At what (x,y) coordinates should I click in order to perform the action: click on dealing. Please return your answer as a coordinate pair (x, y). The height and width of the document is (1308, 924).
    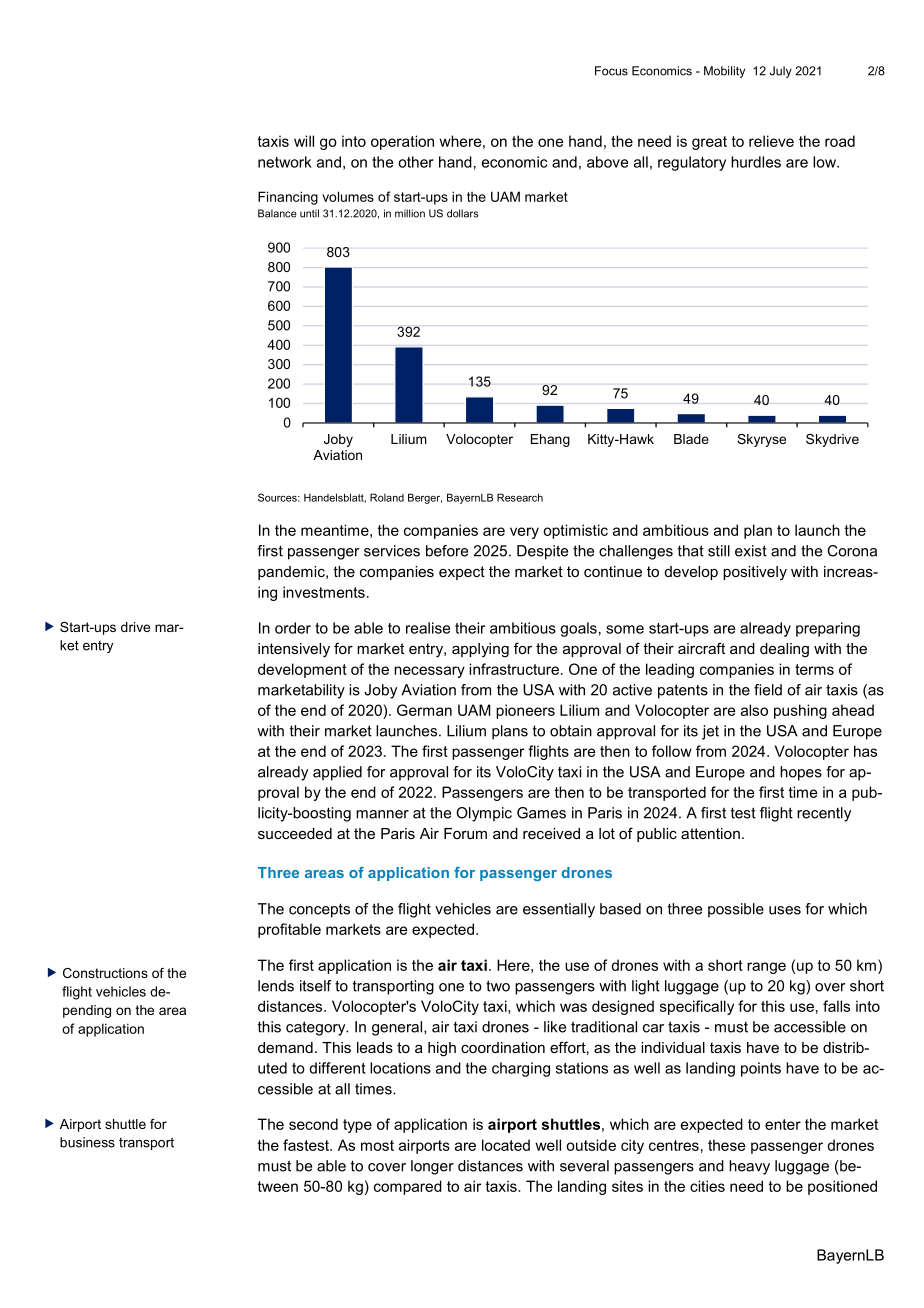
    Looking at the image, I should click on (784, 650).
